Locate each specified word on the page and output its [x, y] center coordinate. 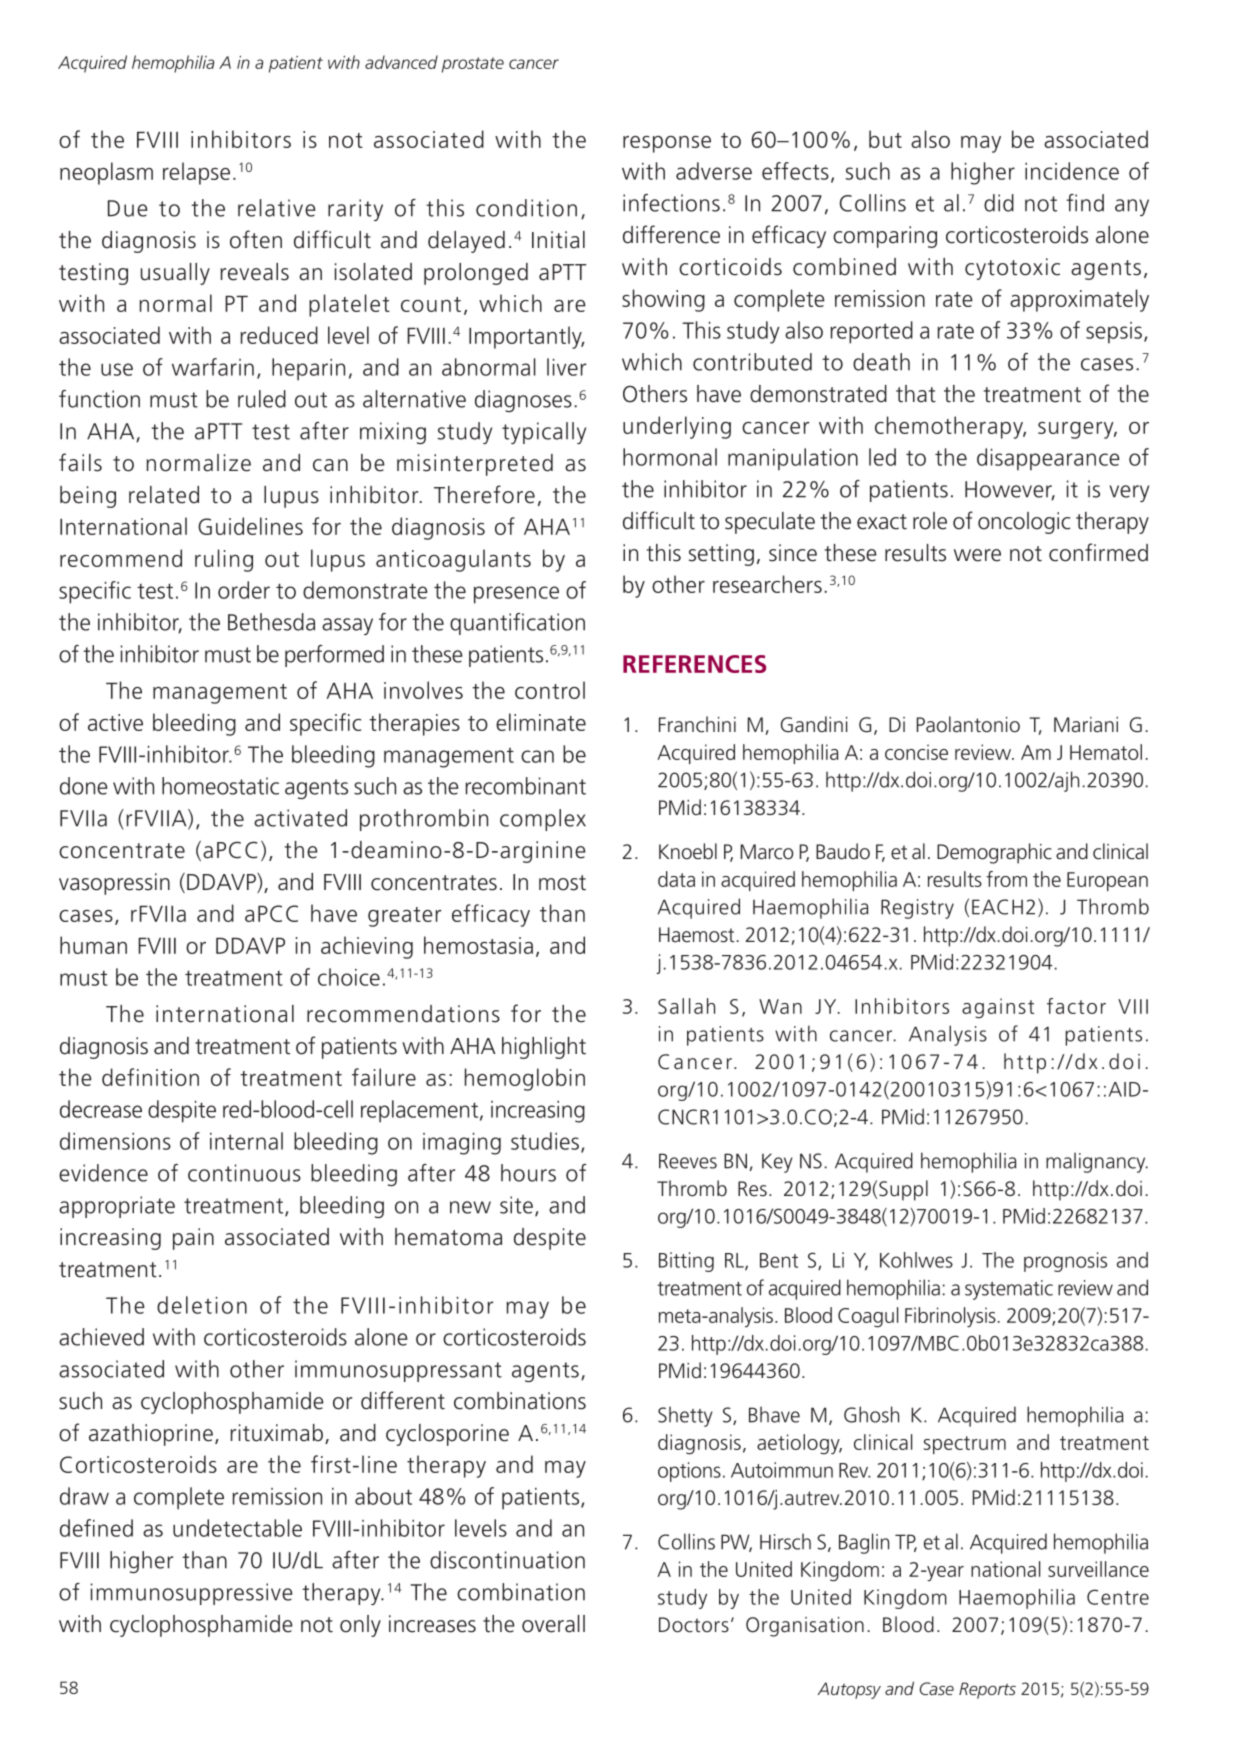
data [676, 879]
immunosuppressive [192, 1594]
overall [553, 1624]
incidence [1072, 171]
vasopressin [114, 884]
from [1006, 879]
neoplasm [106, 173]
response [667, 144]
